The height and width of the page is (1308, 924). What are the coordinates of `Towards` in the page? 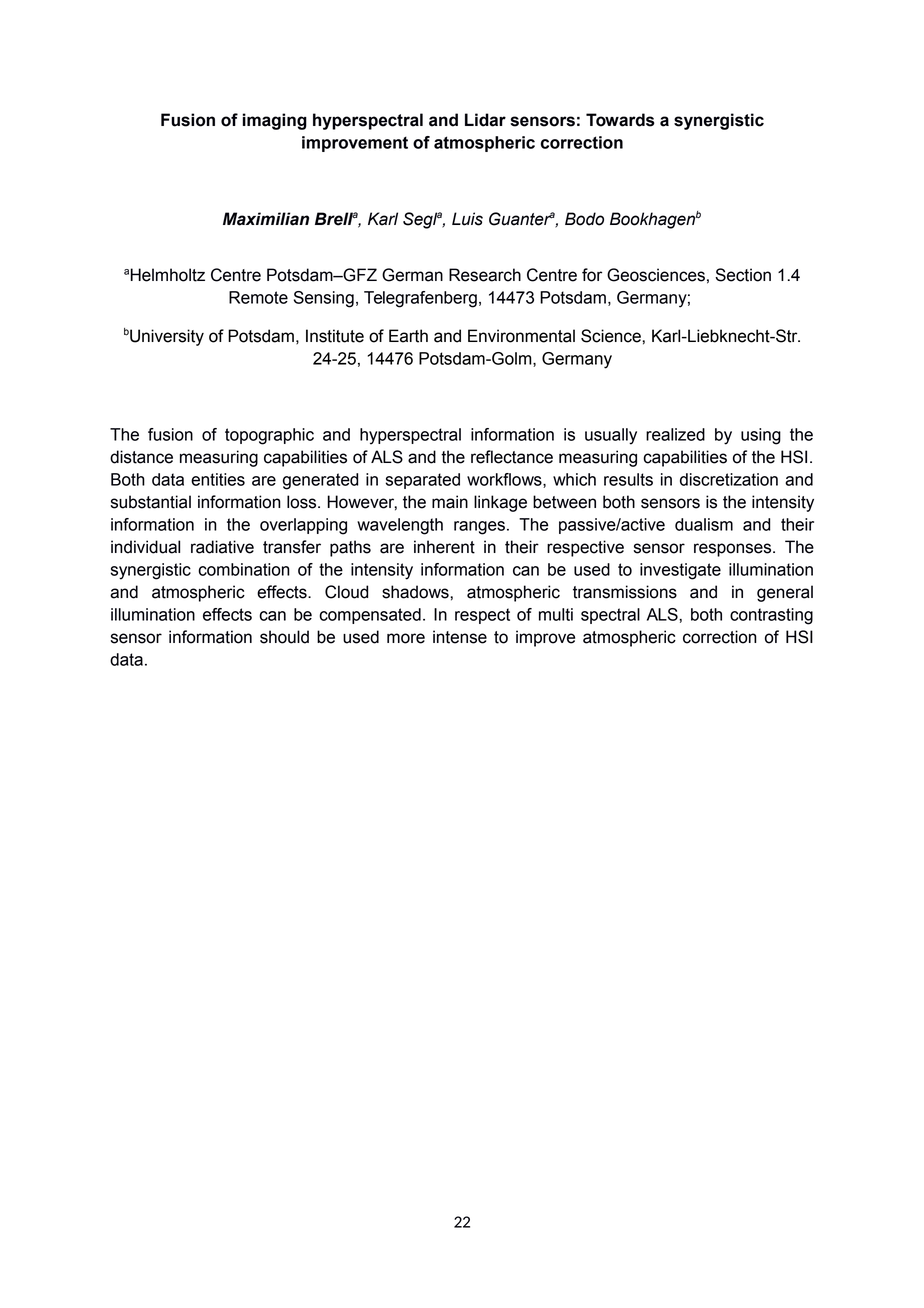 It's located at (620, 120).
